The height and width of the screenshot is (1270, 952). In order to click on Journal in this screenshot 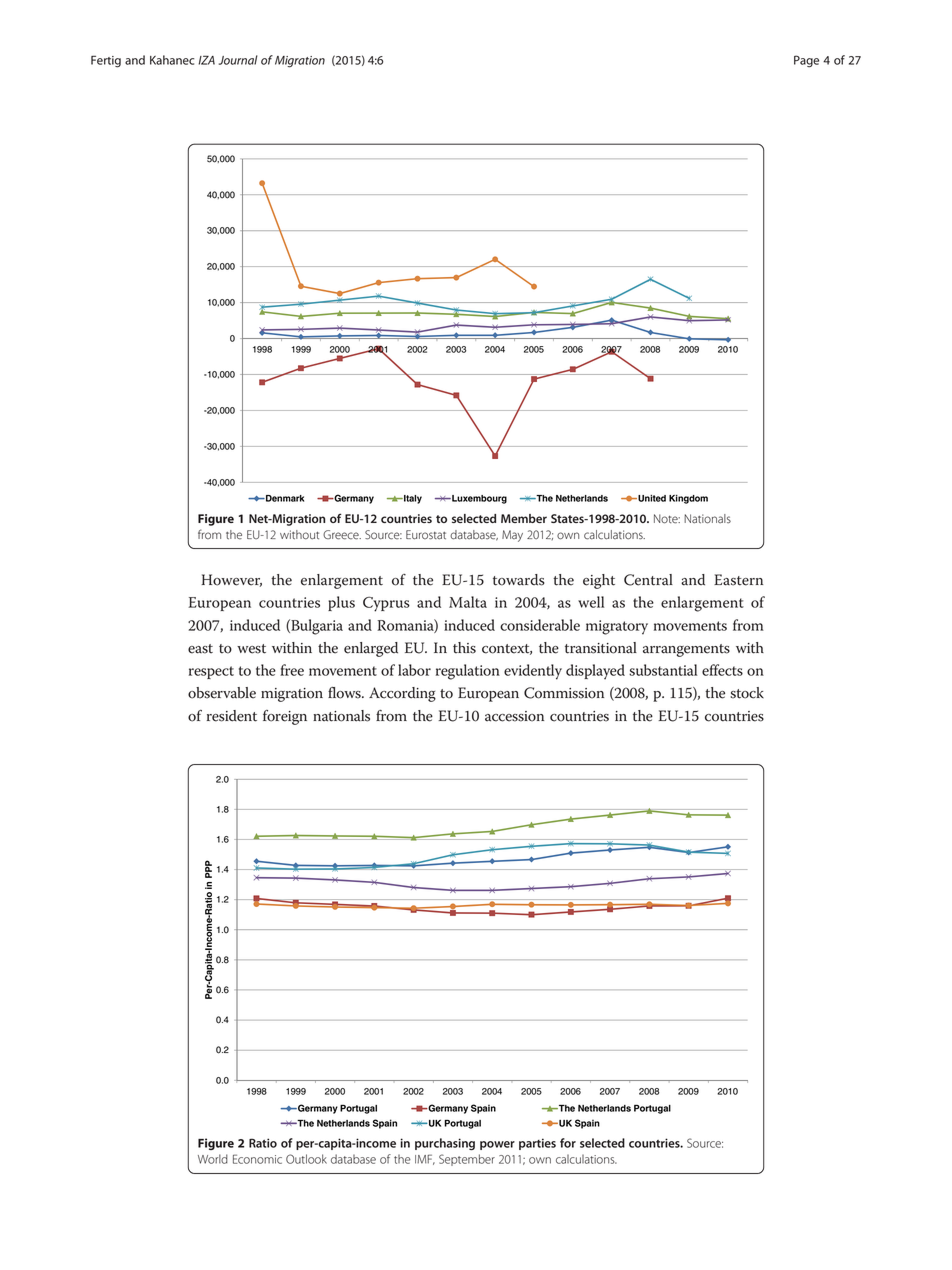, I will do `click(238, 60)`.
